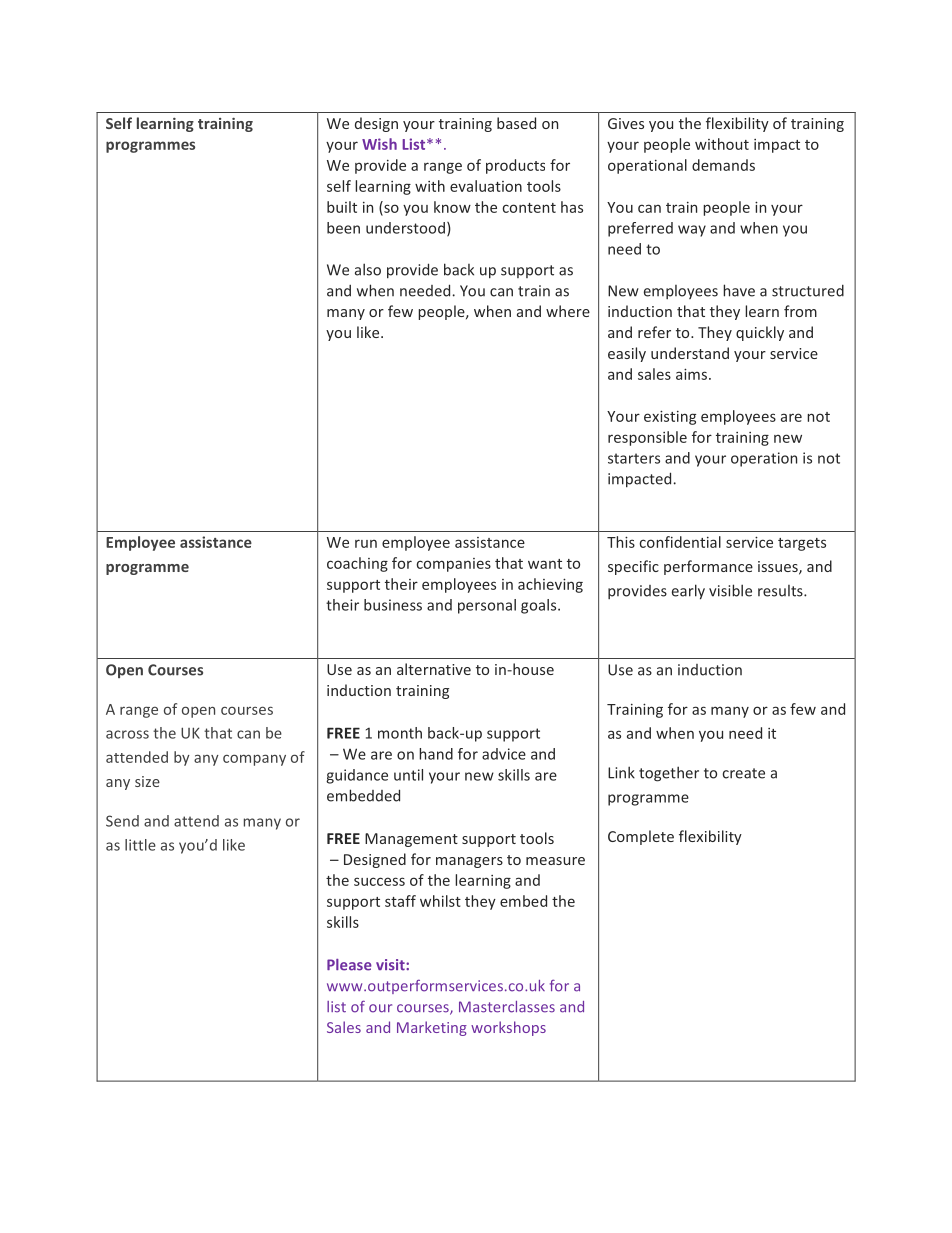 This screenshot has width=952, height=1233. Describe the element at coordinates (723, 165) in the screenshot. I see `demands` at that location.
